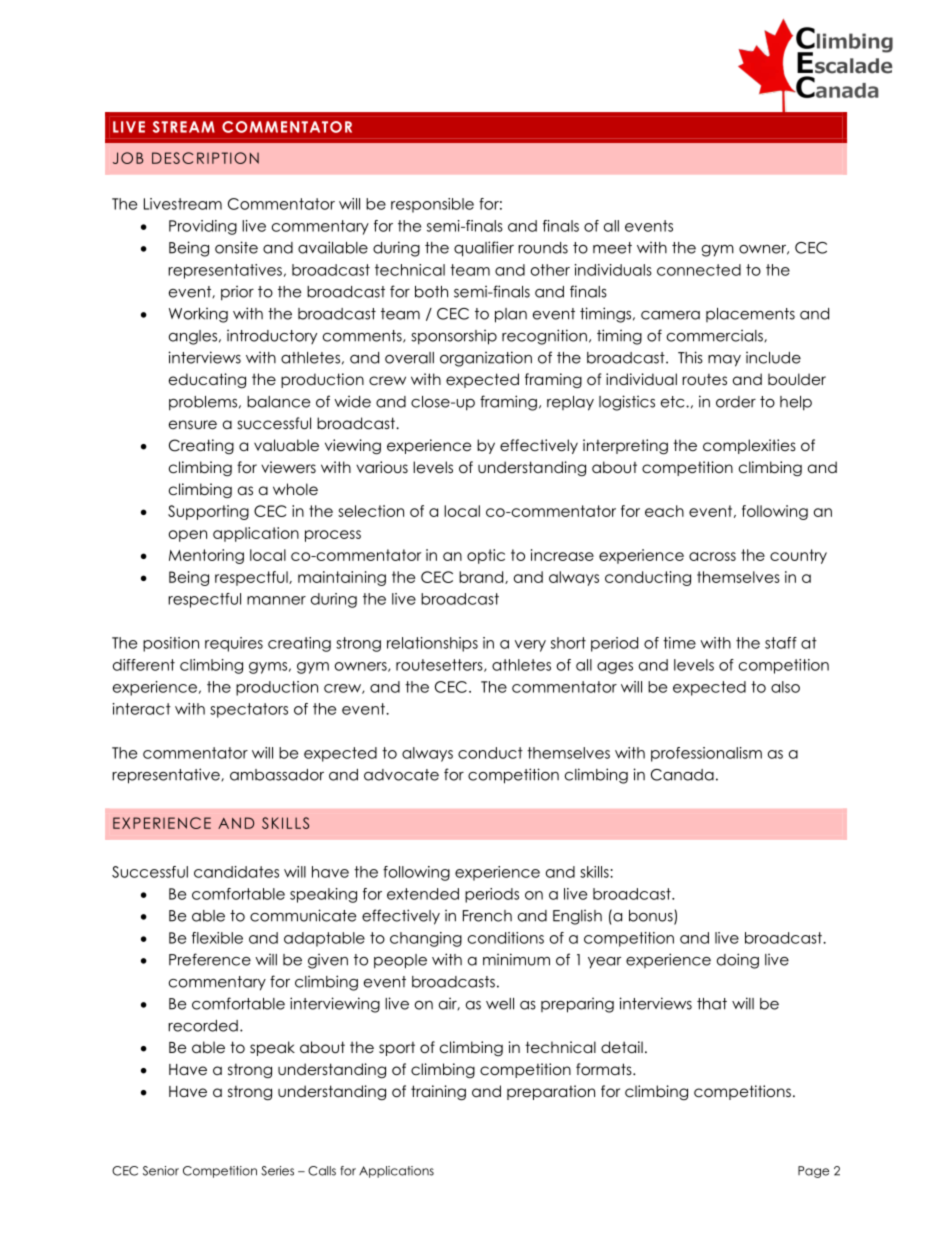 Image resolution: width=952 pixels, height=1233 pixels. What do you see at coordinates (682, 775) in the document?
I see `Canada` at bounding box center [682, 775].
